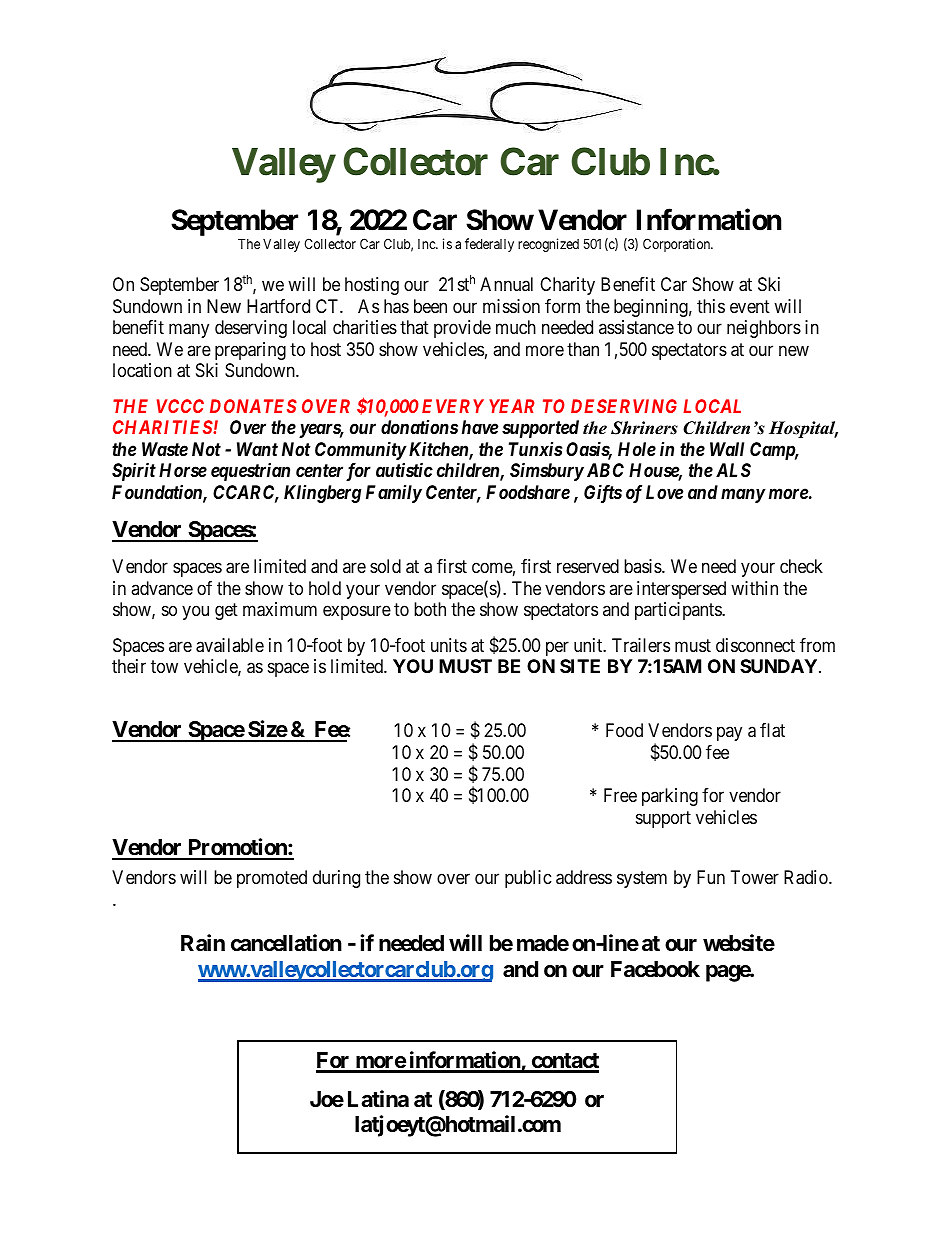 This screenshot has height=1233, width=952. I want to click on Facebook, so click(655, 969).
